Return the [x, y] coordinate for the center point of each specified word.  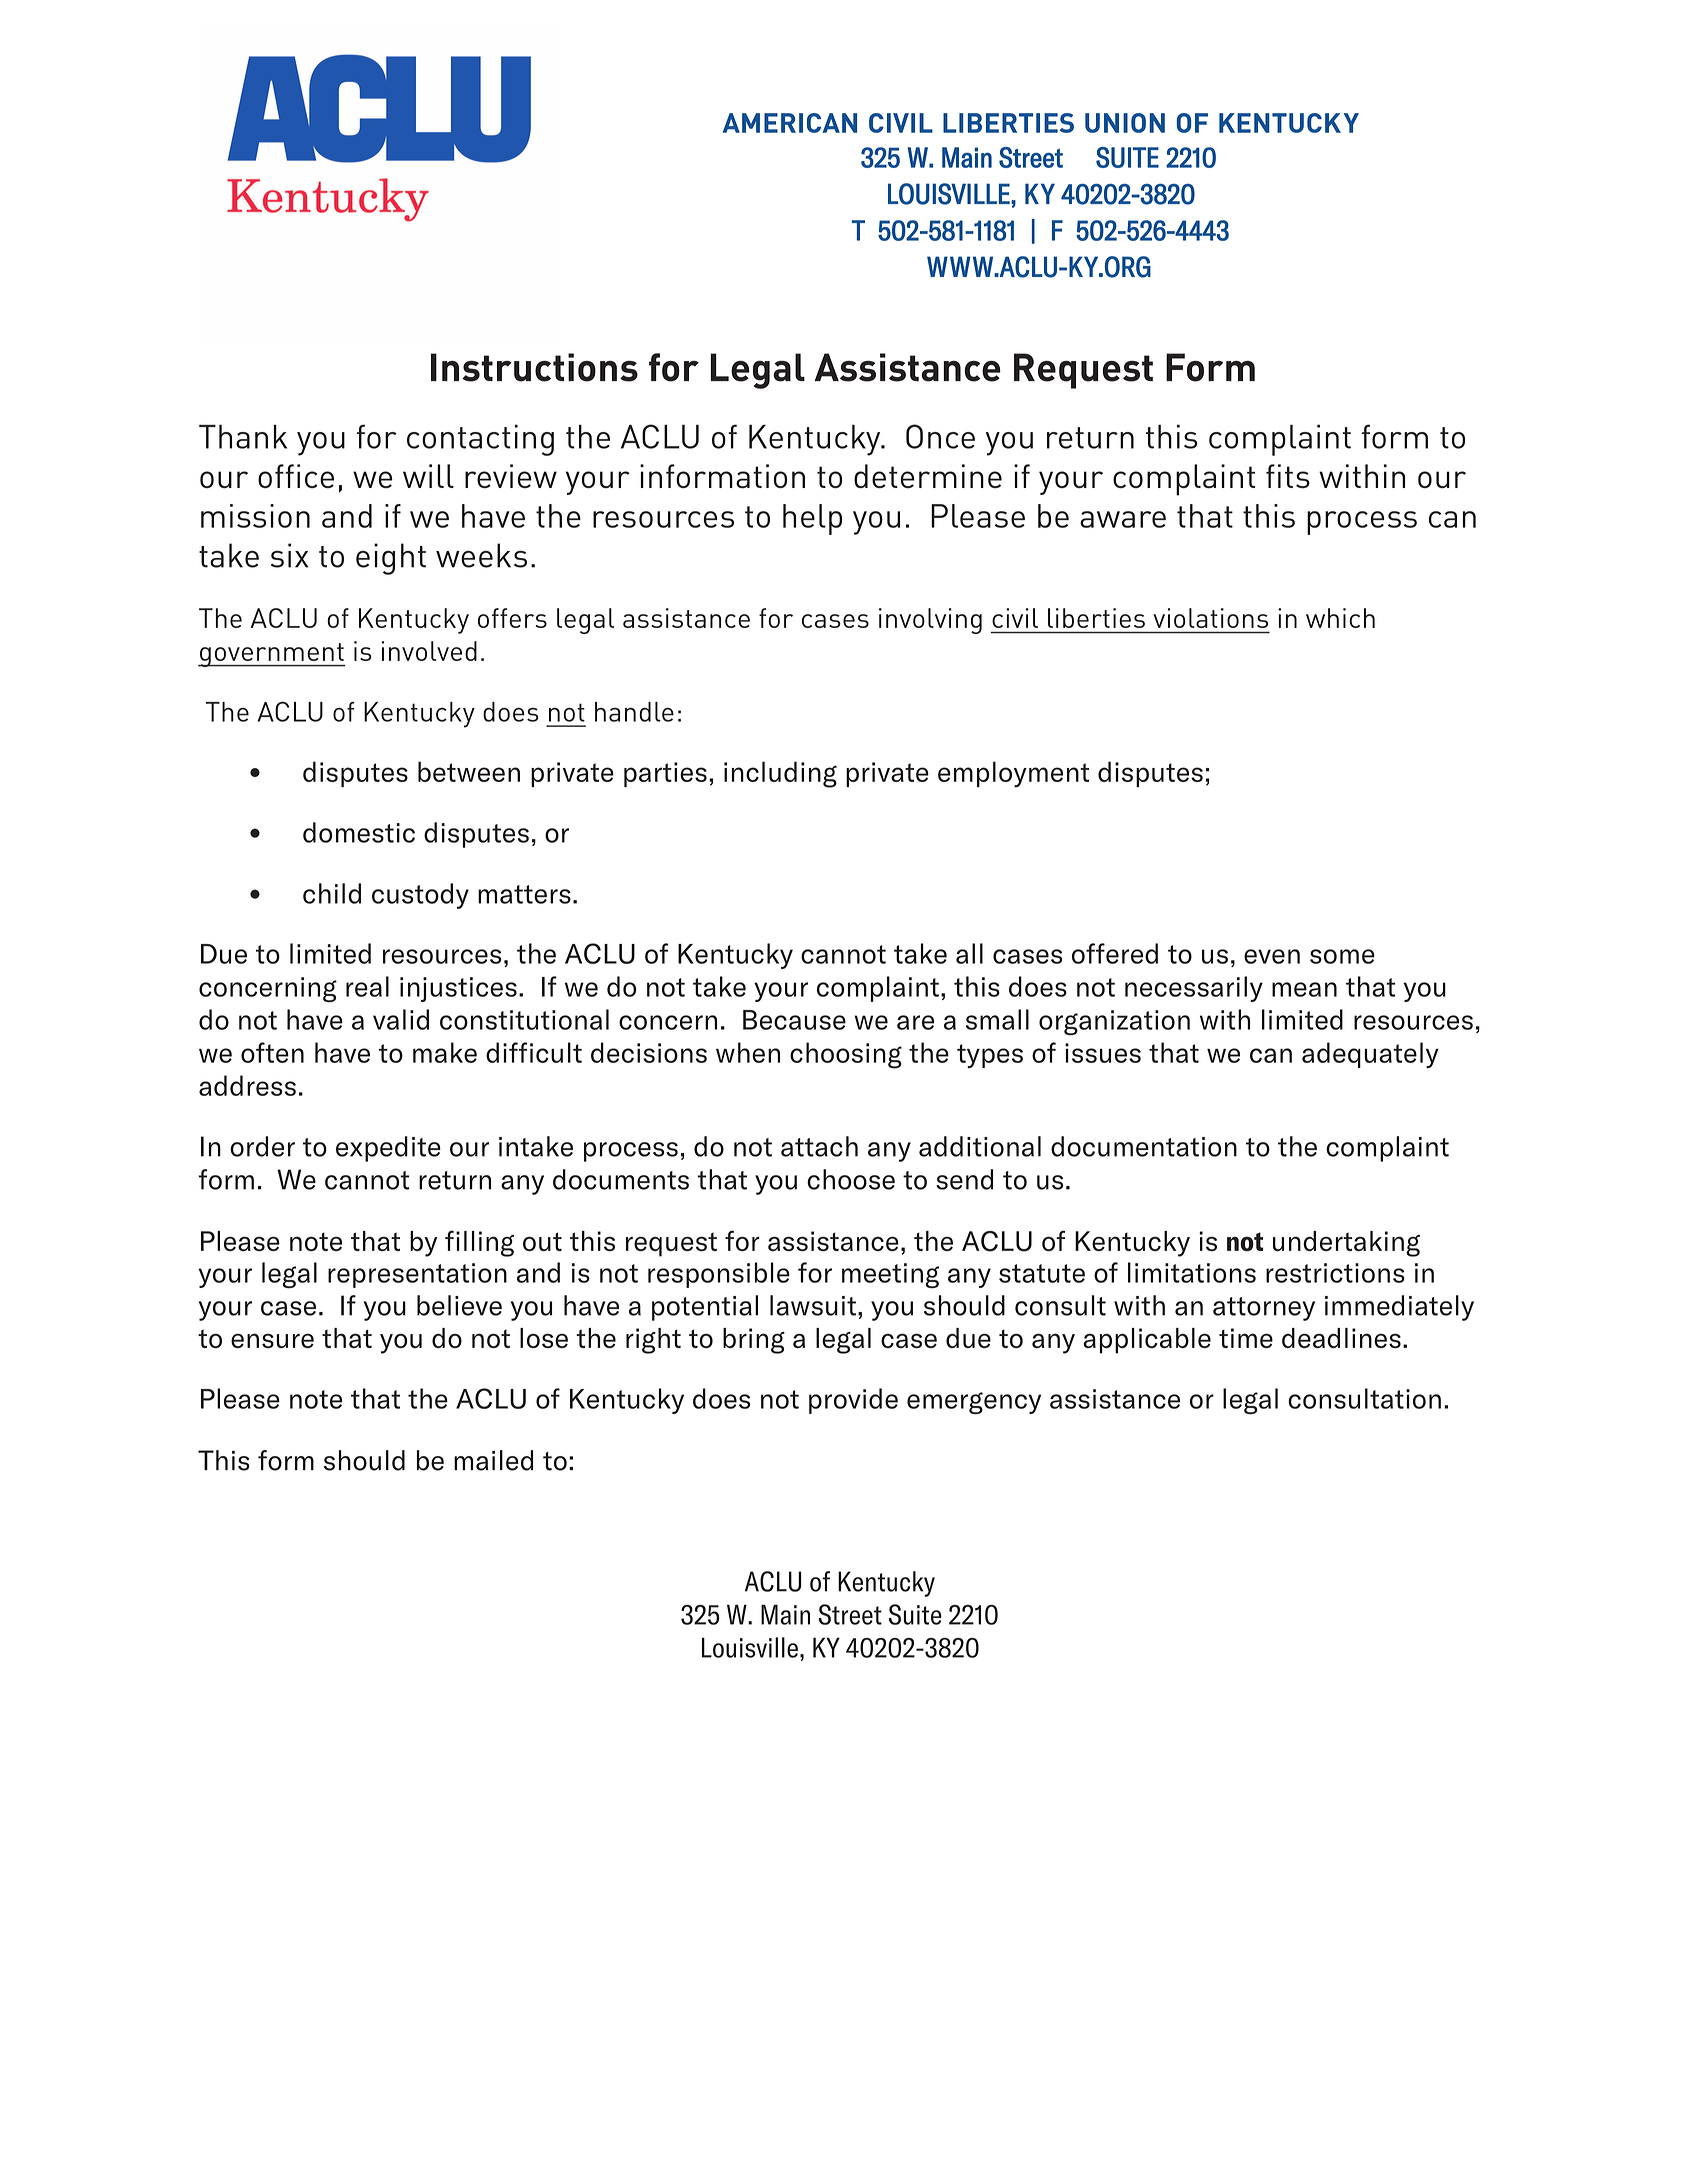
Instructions [534, 367]
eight [391, 559]
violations [1210, 618]
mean [1304, 989]
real [367, 986]
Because [794, 1020]
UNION [1125, 123]
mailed [493, 1460]
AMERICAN [790, 123]
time [1246, 1338]
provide [853, 1401]
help [812, 519]
